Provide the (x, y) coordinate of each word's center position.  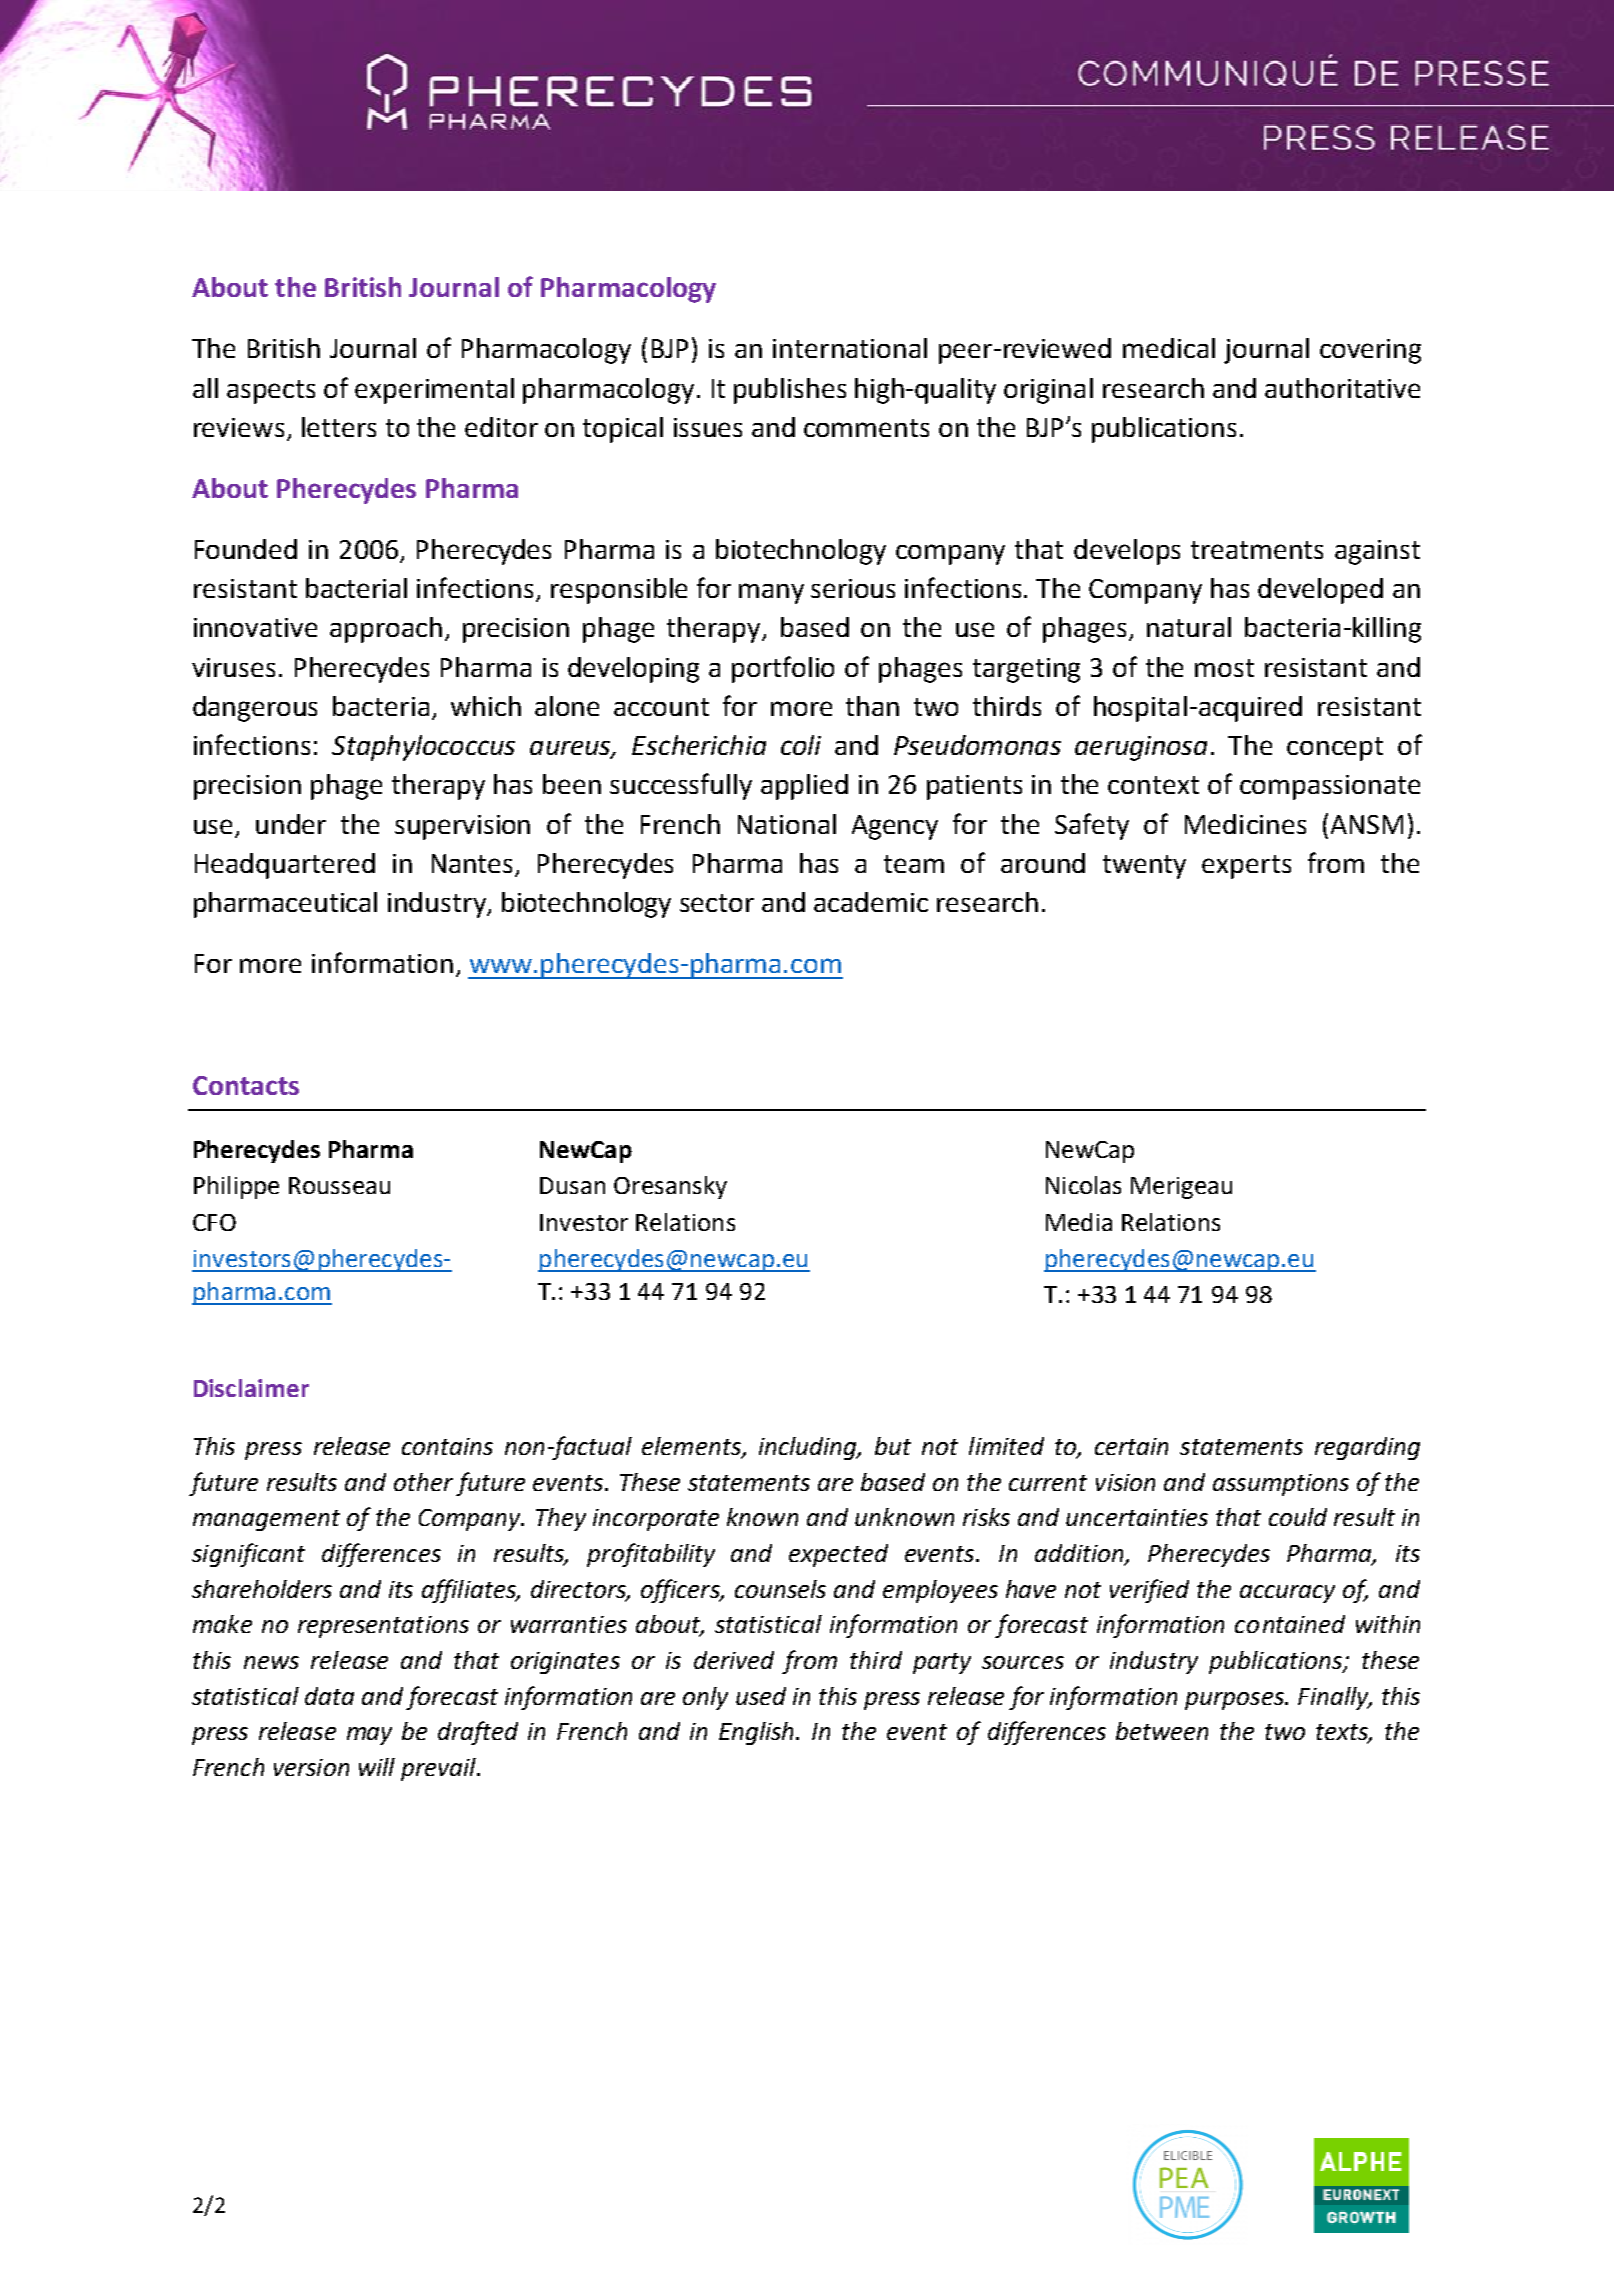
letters (339, 427)
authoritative (1342, 388)
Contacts (246, 1085)
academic (871, 902)
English (758, 1733)
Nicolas (1083, 1185)
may (369, 1736)
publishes (790, 391)
